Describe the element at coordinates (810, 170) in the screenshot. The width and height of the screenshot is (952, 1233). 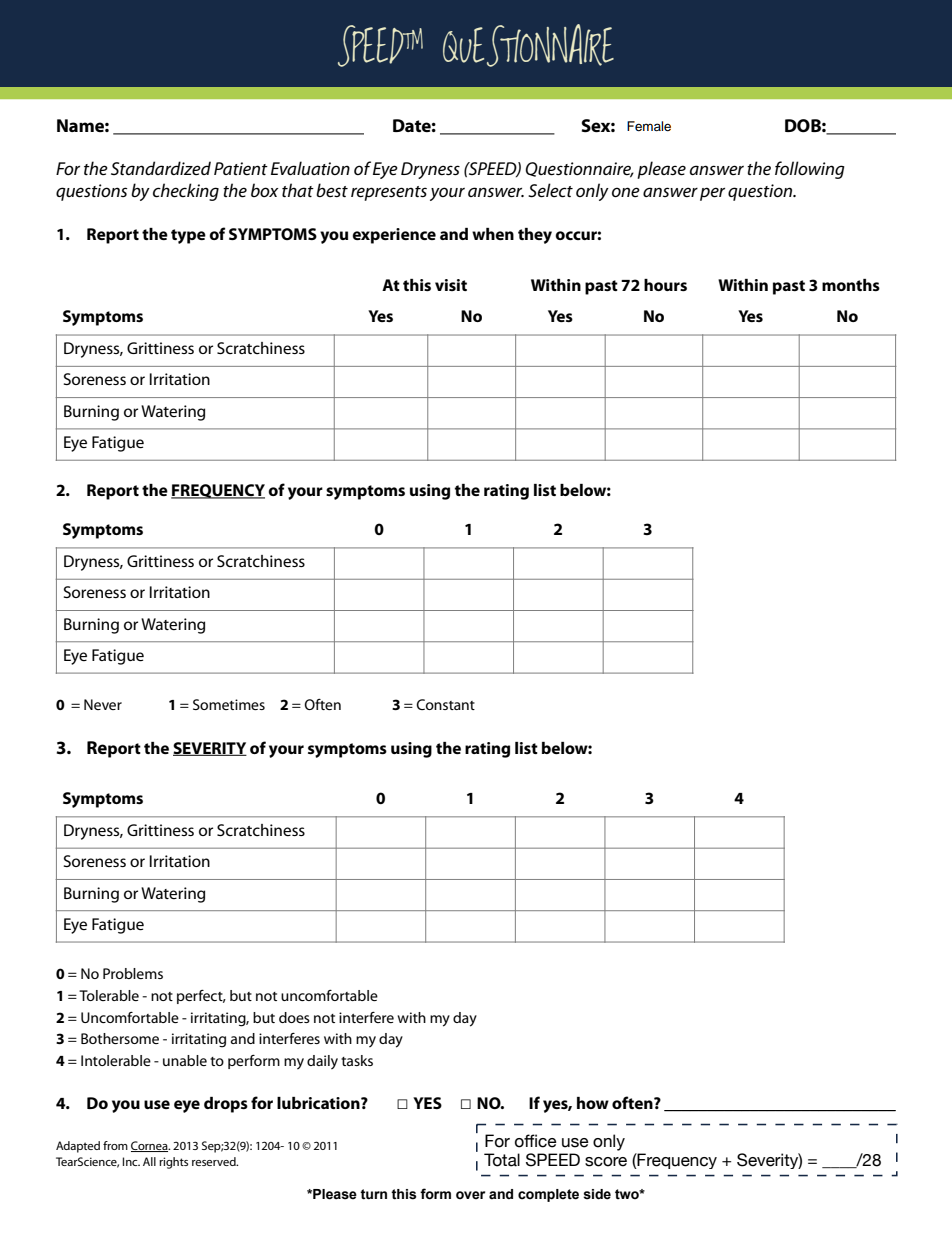
I see `following` at that location.
